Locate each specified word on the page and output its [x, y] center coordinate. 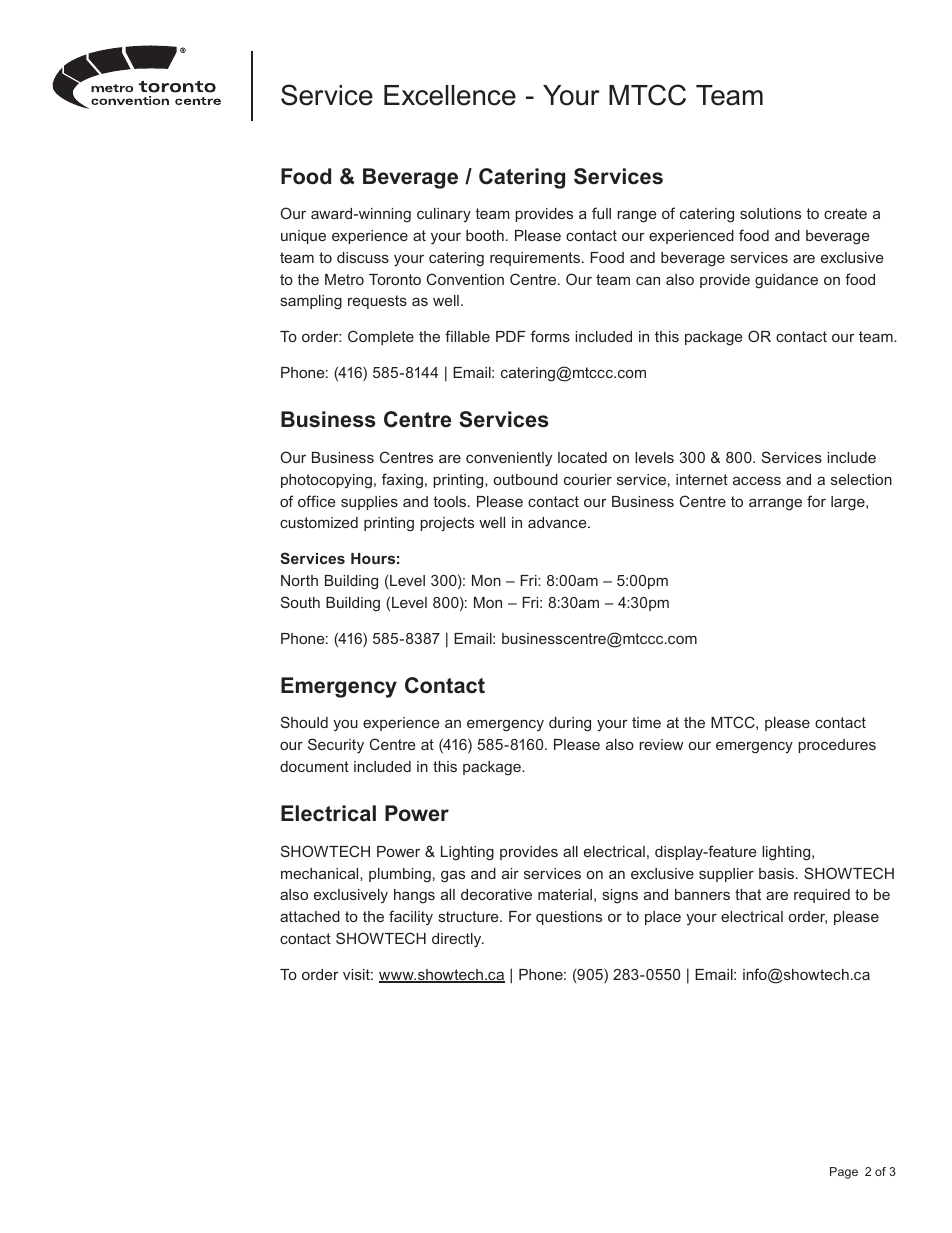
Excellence [450, 95]
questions [569, 918]
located [582, 457]
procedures [837, 746]
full [601, 213]
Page [844, 1173]
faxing [402, 481]
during [570, 724]
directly [458, 940]
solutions [770, 213]
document [314, 766]
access [757, 480]
